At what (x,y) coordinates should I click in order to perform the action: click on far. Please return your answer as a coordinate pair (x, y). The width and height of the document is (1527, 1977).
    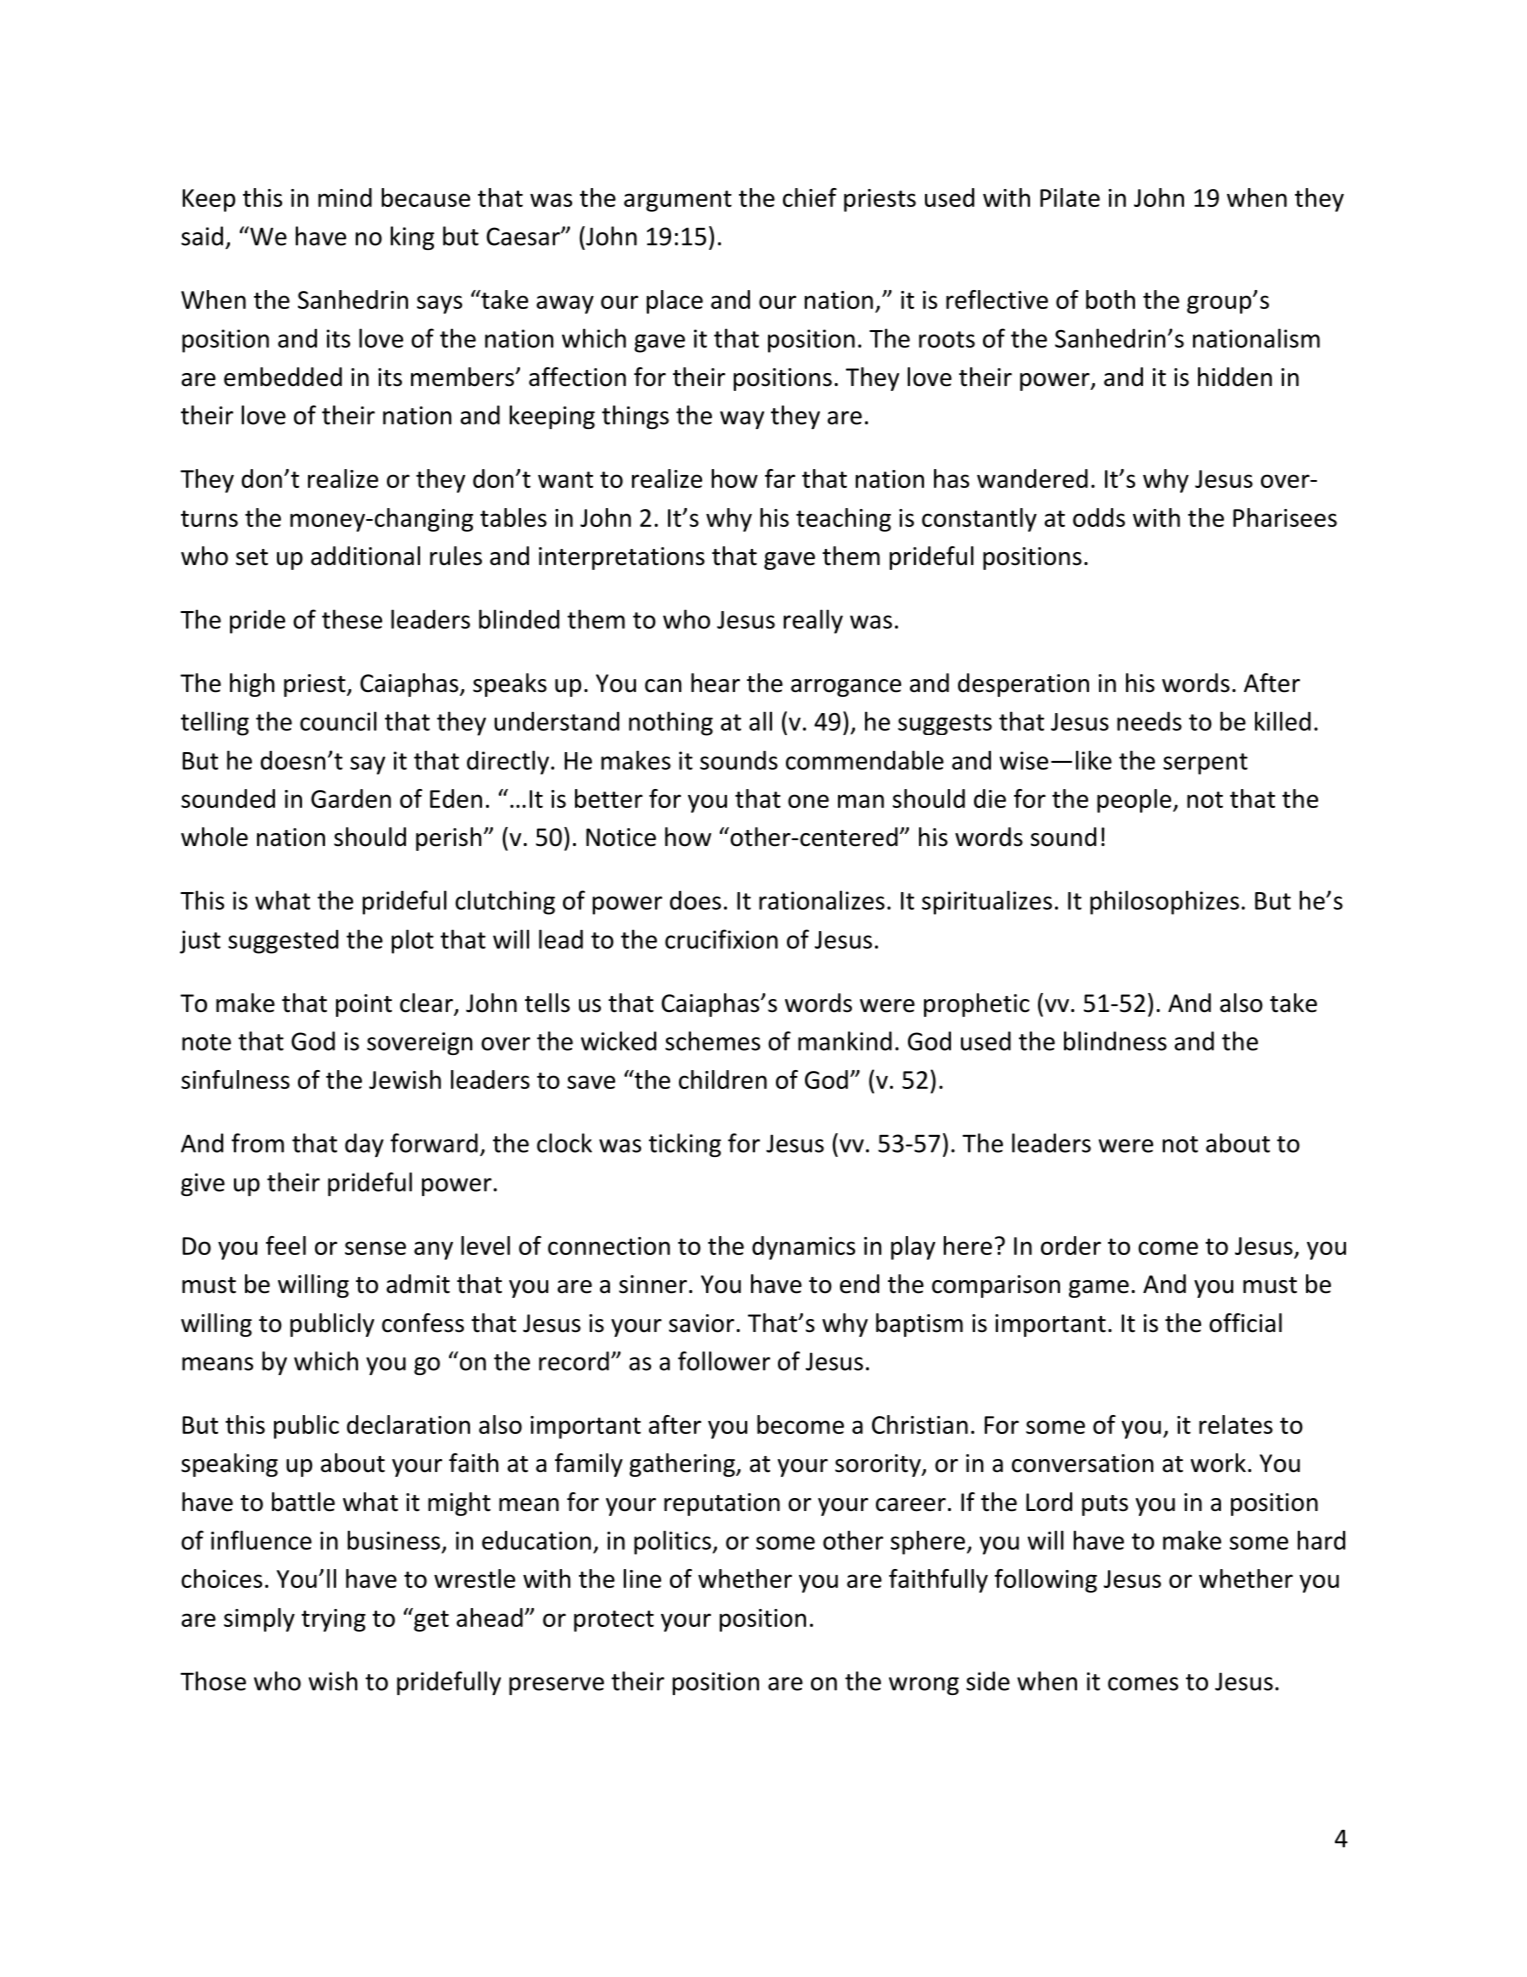
    Looking at the image, I should click on (780, 478).
